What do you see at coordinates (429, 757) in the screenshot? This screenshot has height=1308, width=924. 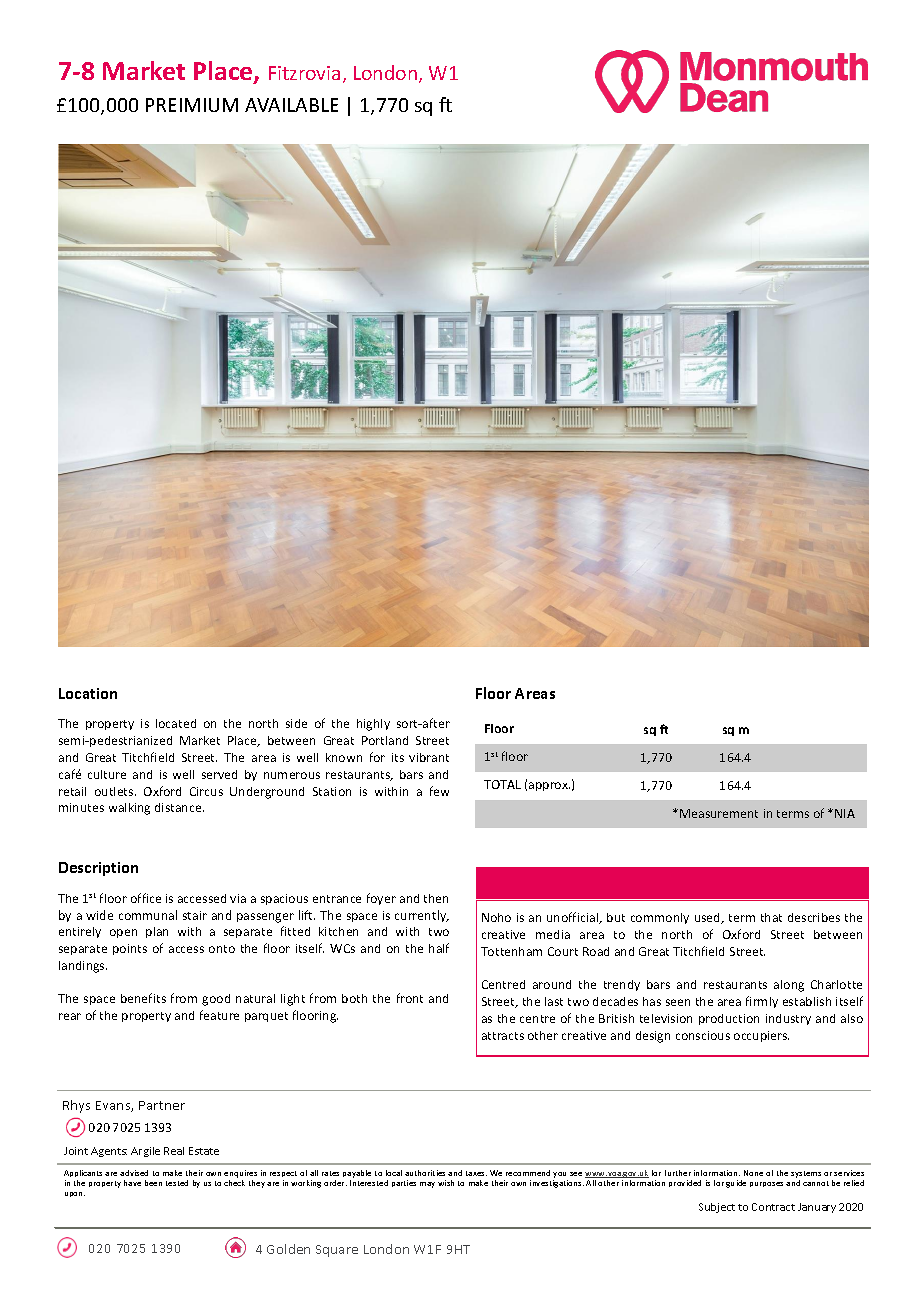 I see `vibrant` at bounding box center [429, 757].
